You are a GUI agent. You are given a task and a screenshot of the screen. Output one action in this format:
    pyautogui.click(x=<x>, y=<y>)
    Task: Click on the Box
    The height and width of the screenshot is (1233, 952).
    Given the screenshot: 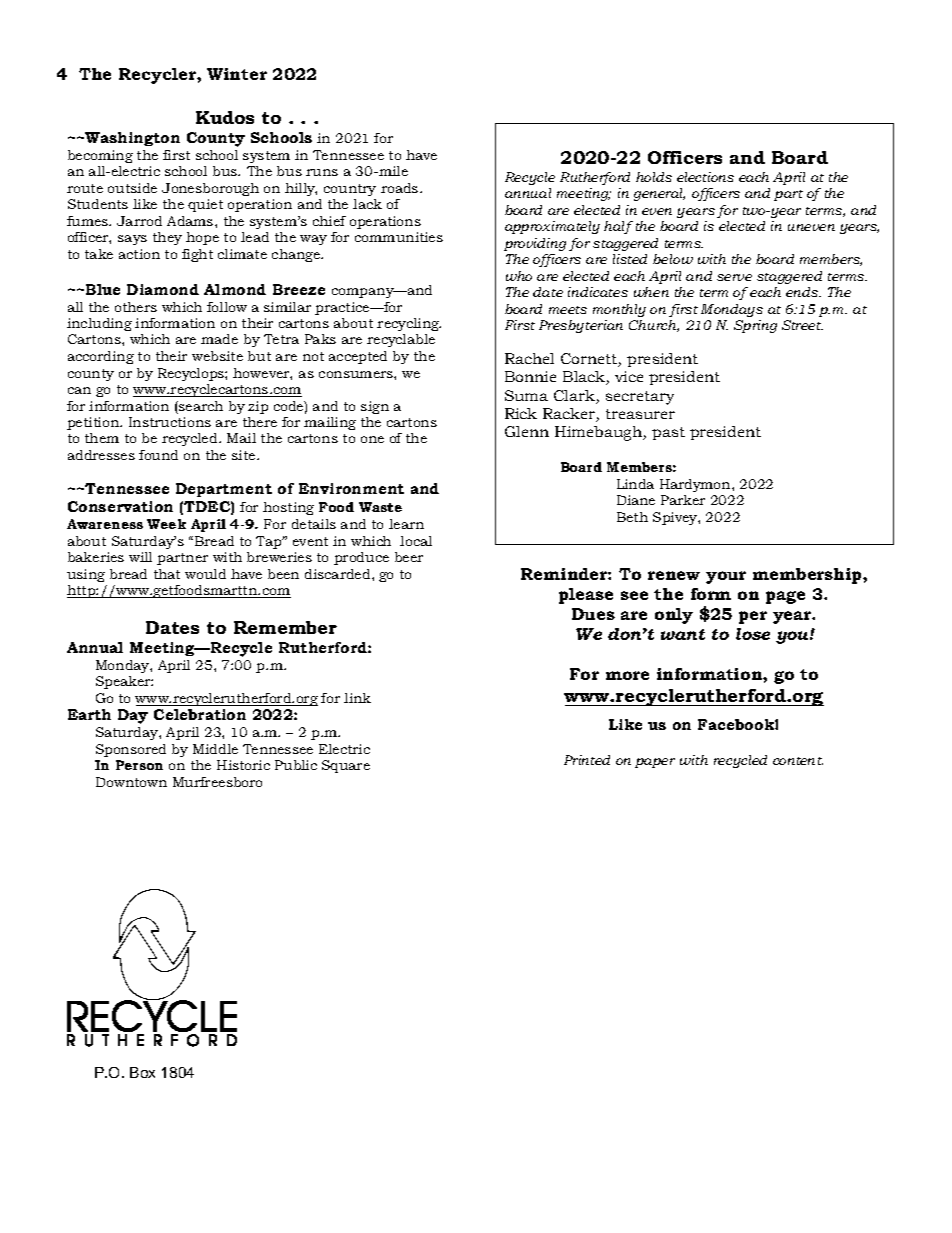 What is the action you would take?
    pyautogui.click(x=142, y=1072)
